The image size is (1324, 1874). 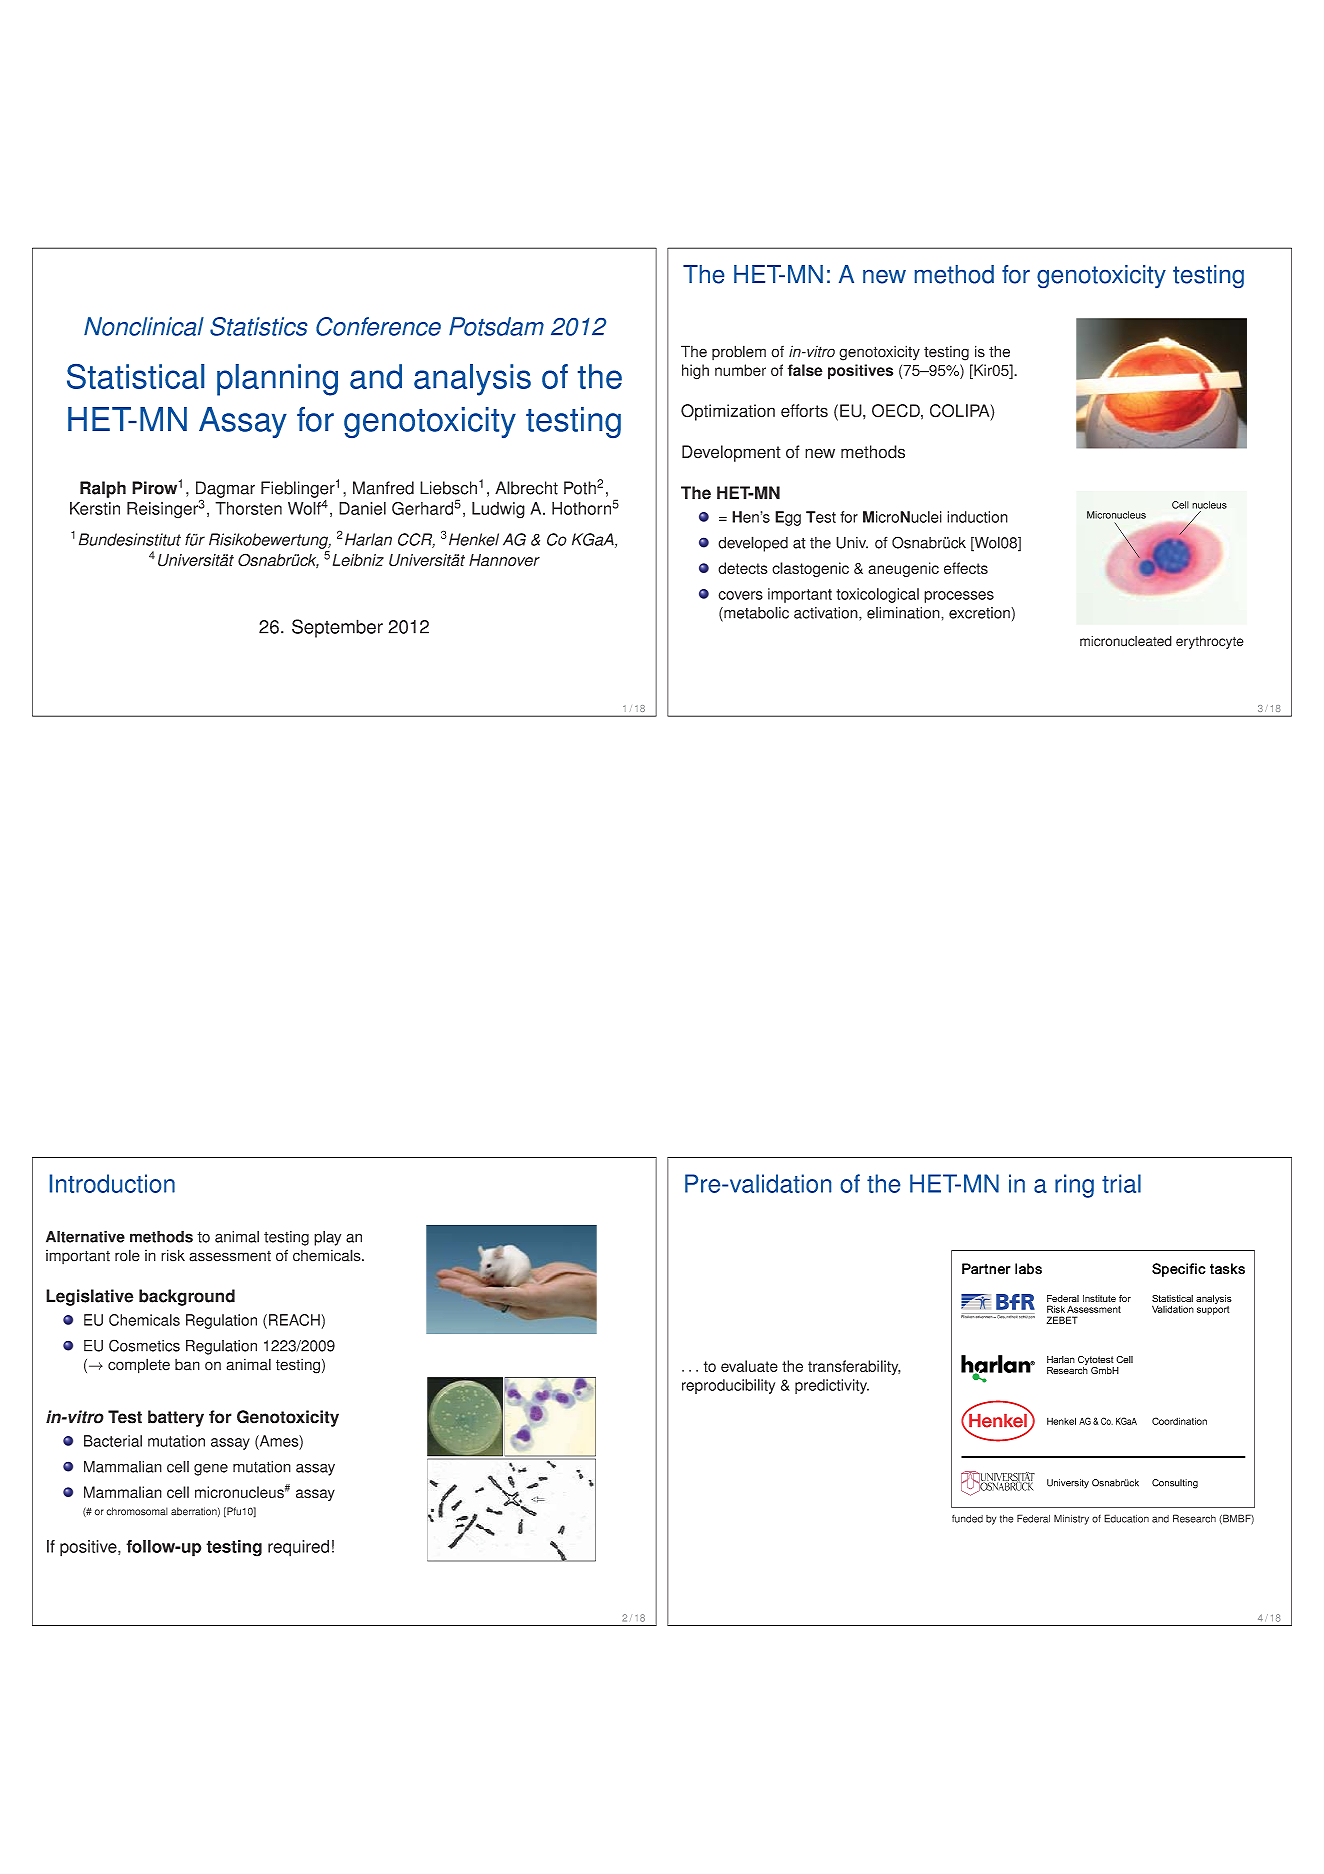 What do you see at coordinates (695, 372) in the screenshot?
I see `high` at bounding box center [695, 372].
